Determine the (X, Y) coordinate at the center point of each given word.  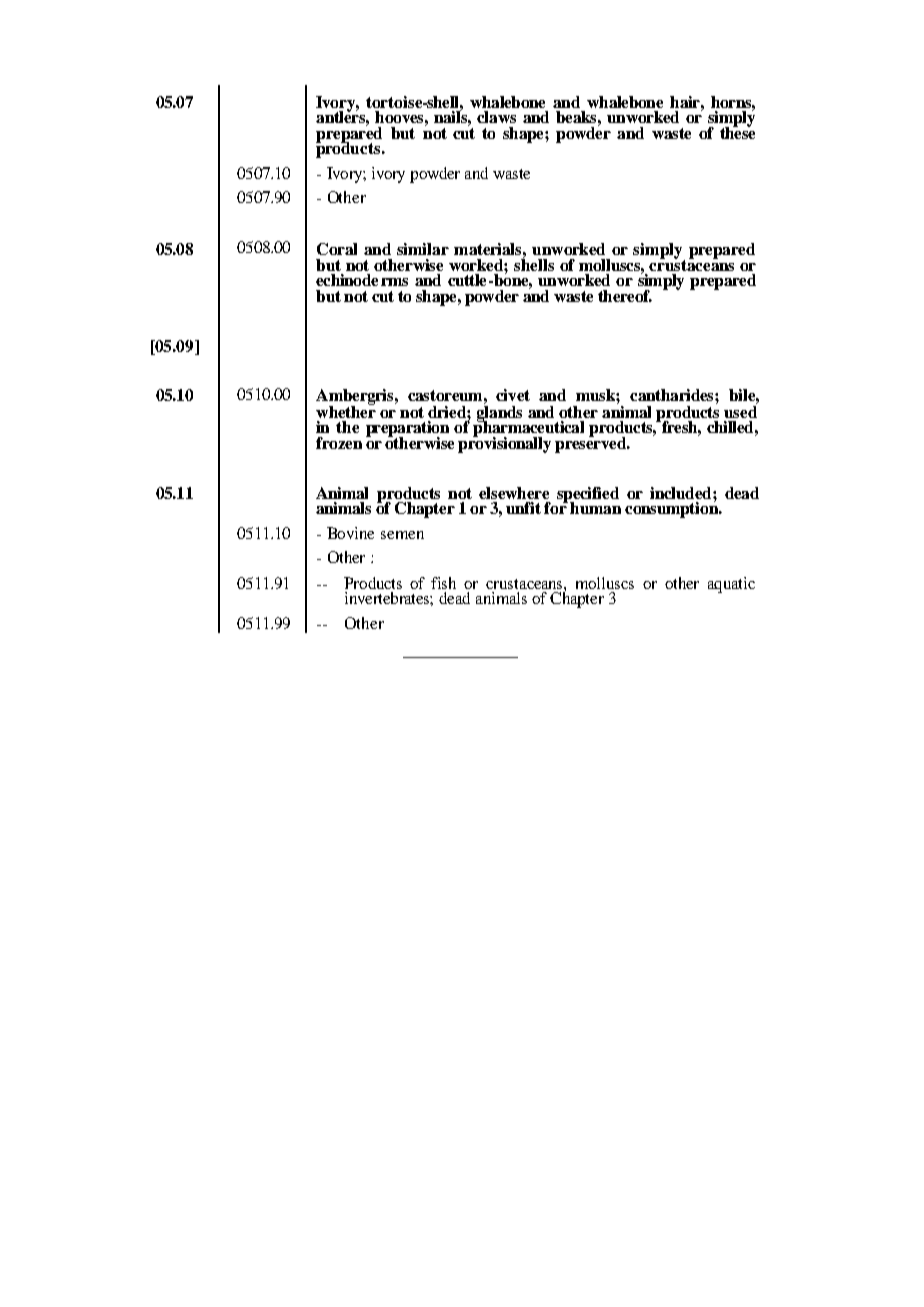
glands (499, 413)
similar (423, 249)
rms (394, 282)
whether (346, 410)
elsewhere (514, 493)
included (682, 493)
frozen (339, 443)
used (740, 410)
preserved (592, 444)
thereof (625, 296)
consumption (672, 509)
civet (513, 395)
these (737, 132)
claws (496, 117)
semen (402, 535)
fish (443, 583)
